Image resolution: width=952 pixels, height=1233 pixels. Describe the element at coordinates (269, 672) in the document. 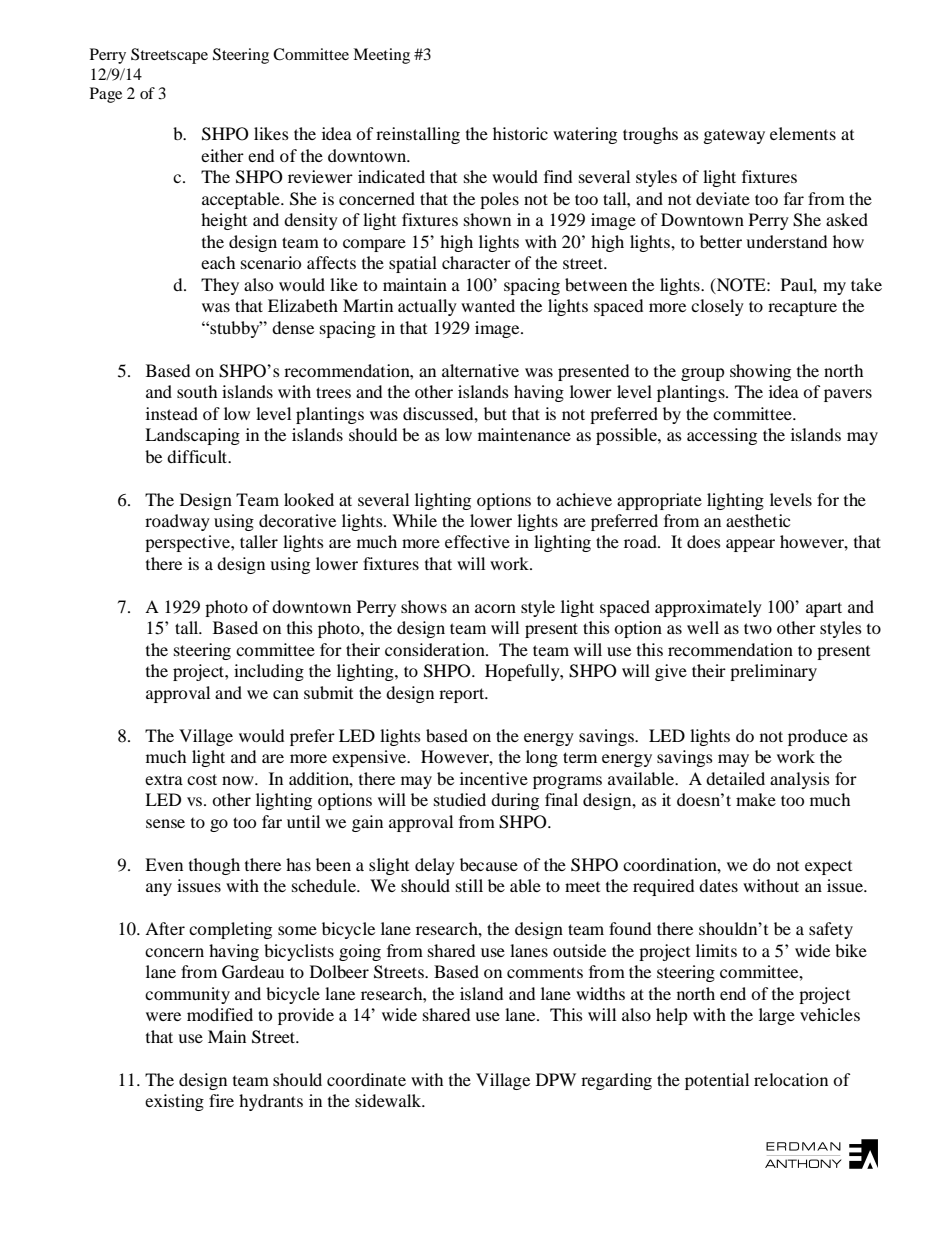

I see `including` at that location.
